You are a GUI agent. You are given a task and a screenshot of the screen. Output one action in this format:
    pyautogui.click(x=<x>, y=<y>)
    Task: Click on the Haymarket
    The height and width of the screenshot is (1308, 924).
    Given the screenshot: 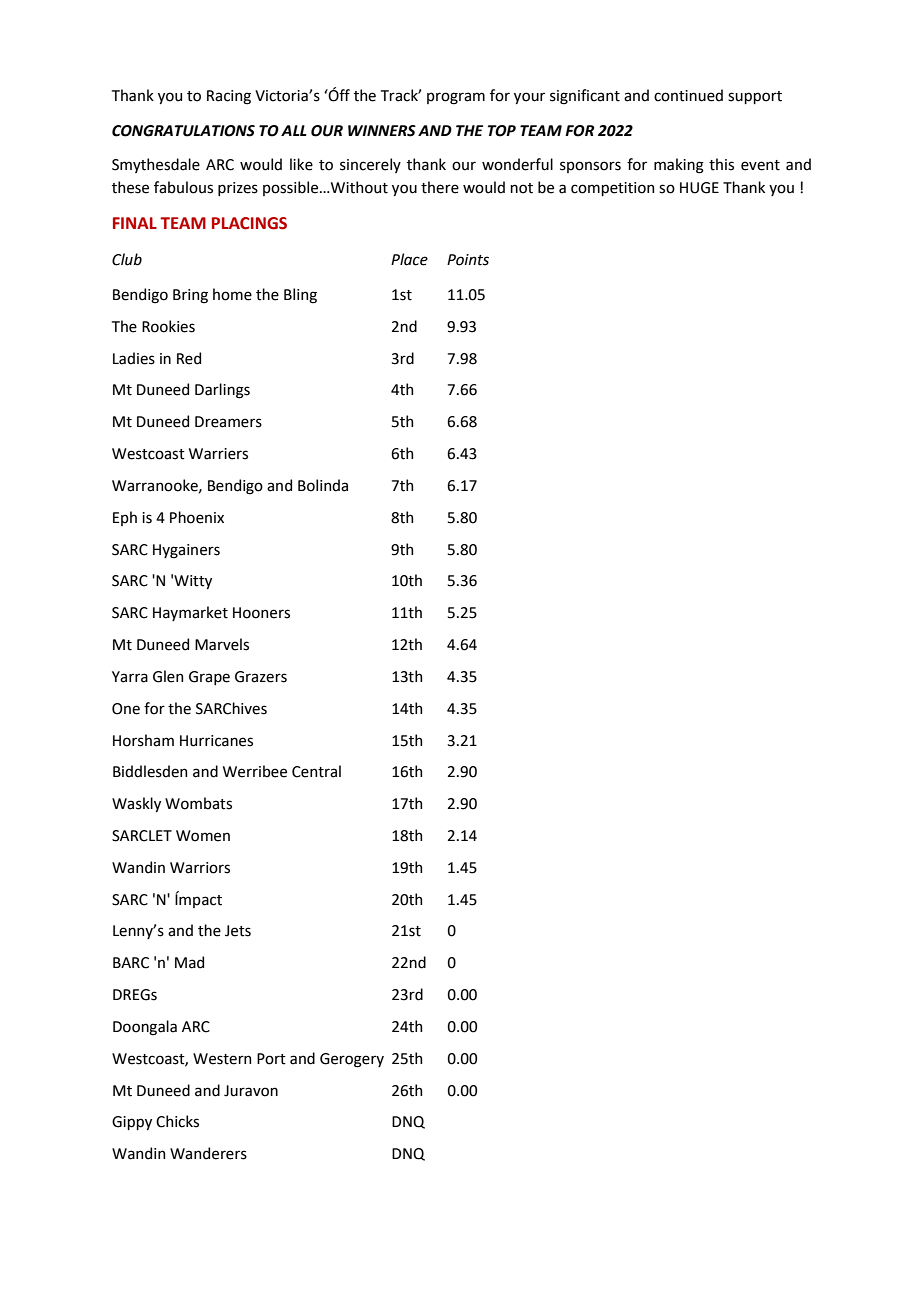 What is the action you would take?
    pyautogui.click(x=190, y=613)
